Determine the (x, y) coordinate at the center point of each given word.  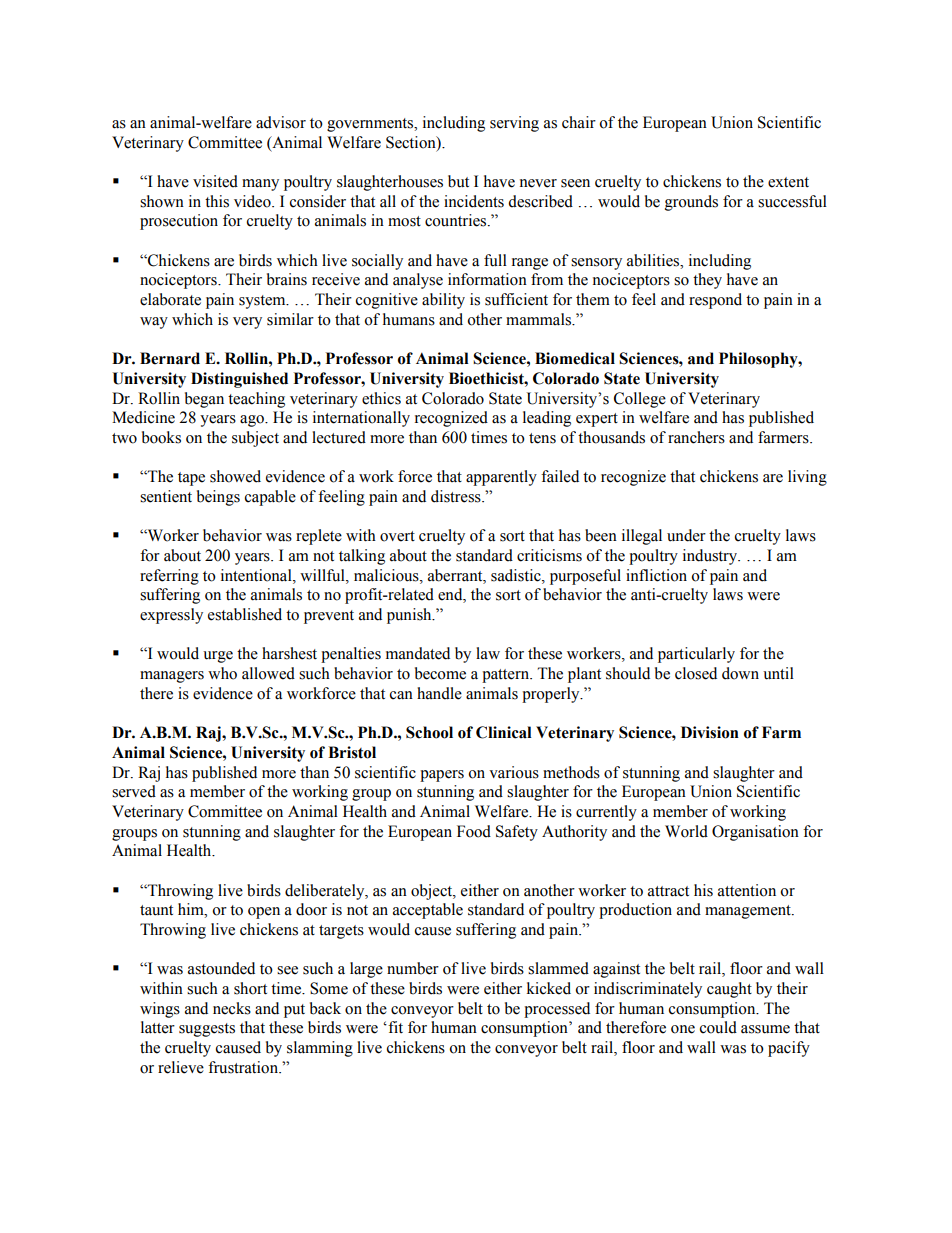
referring (169, 577)
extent (788, 182)
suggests (207, 1030)
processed (557, 1010)
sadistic (517, 575)
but (458, 181)
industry (711, 557)
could (718, 1027)
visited (215, 181)
